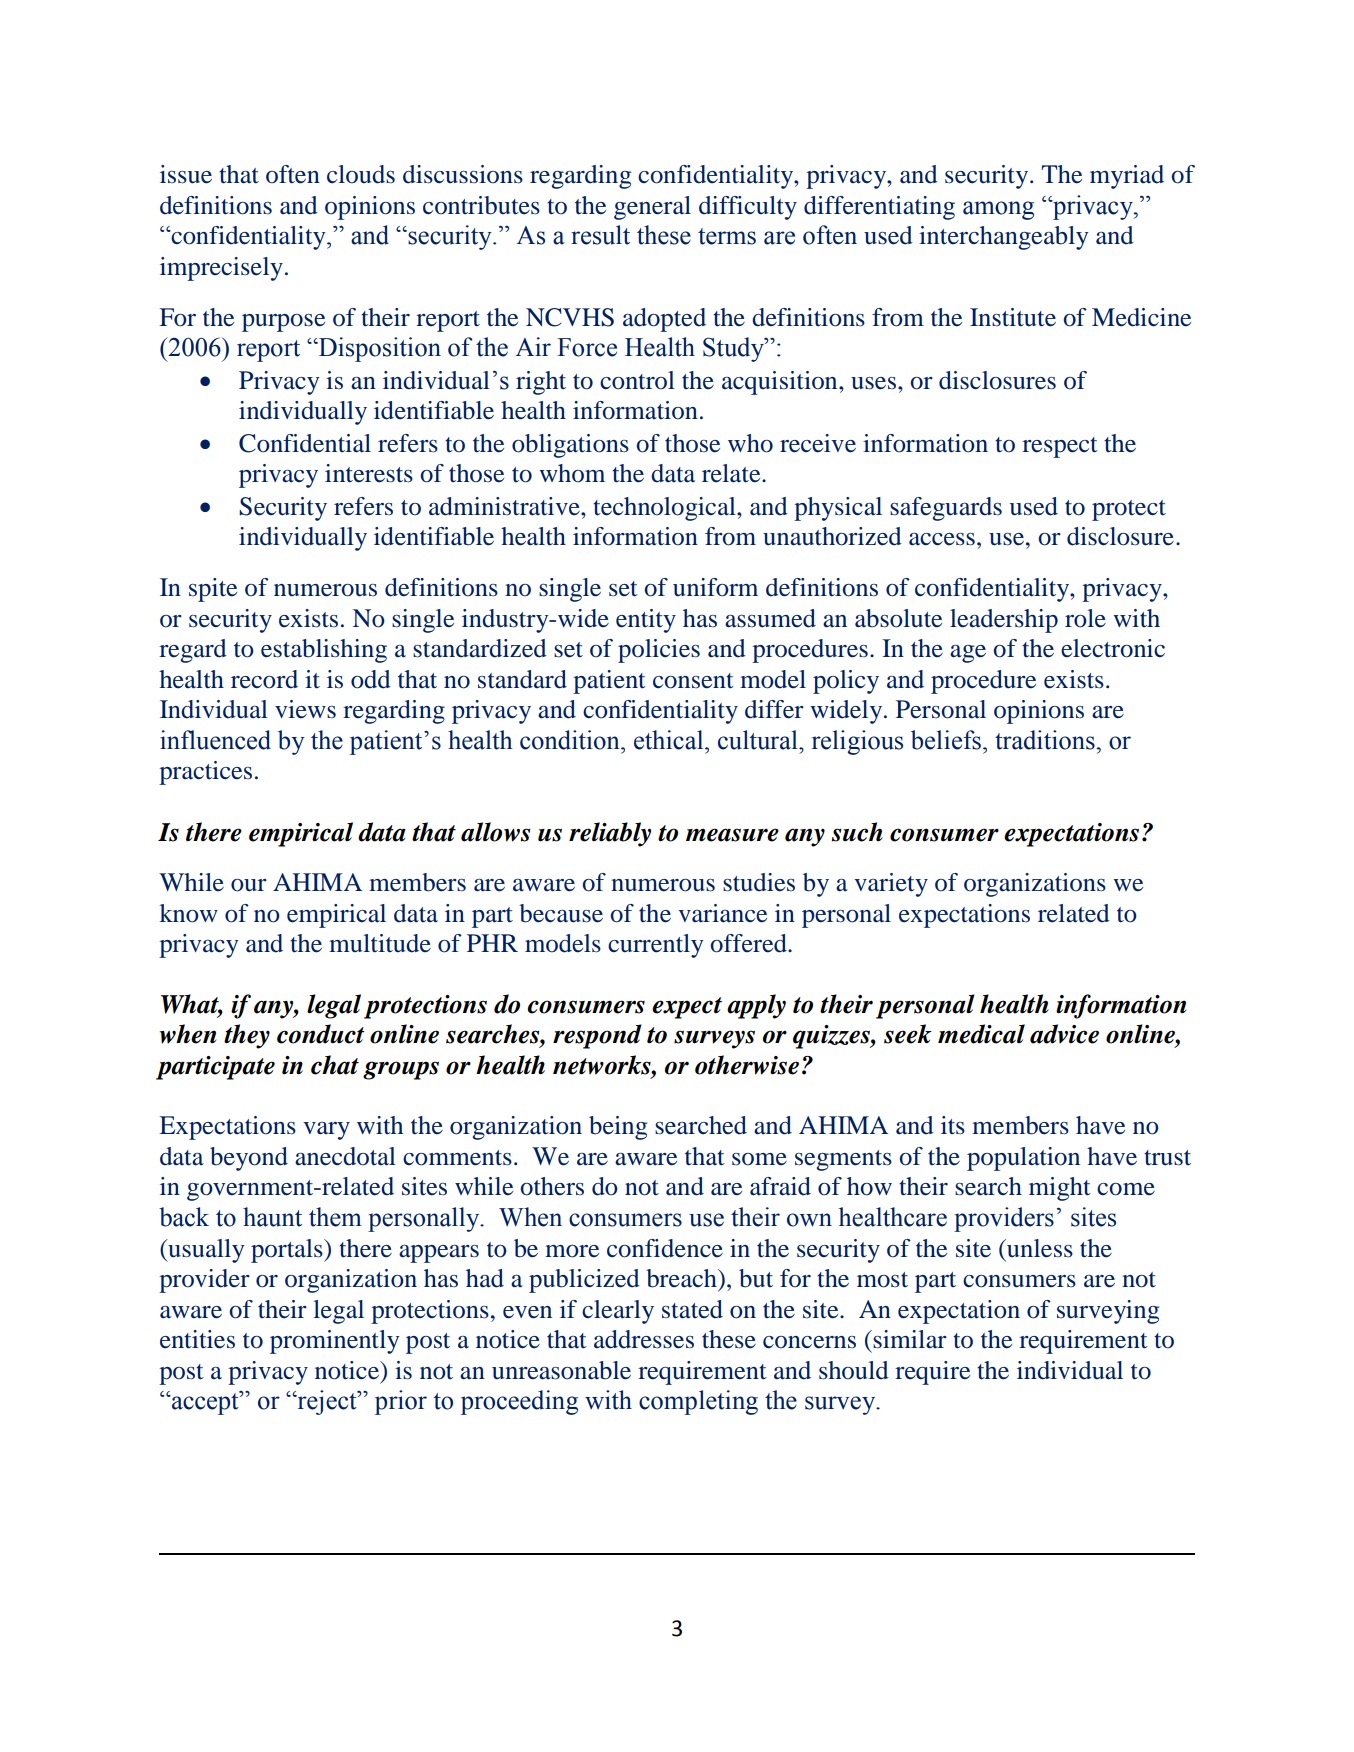 This screenshot has height=1752, width=1354. What do you see at coordinates (670, 740) in the screenshot?
I see `ethical` at bounding box center [670, 740].
